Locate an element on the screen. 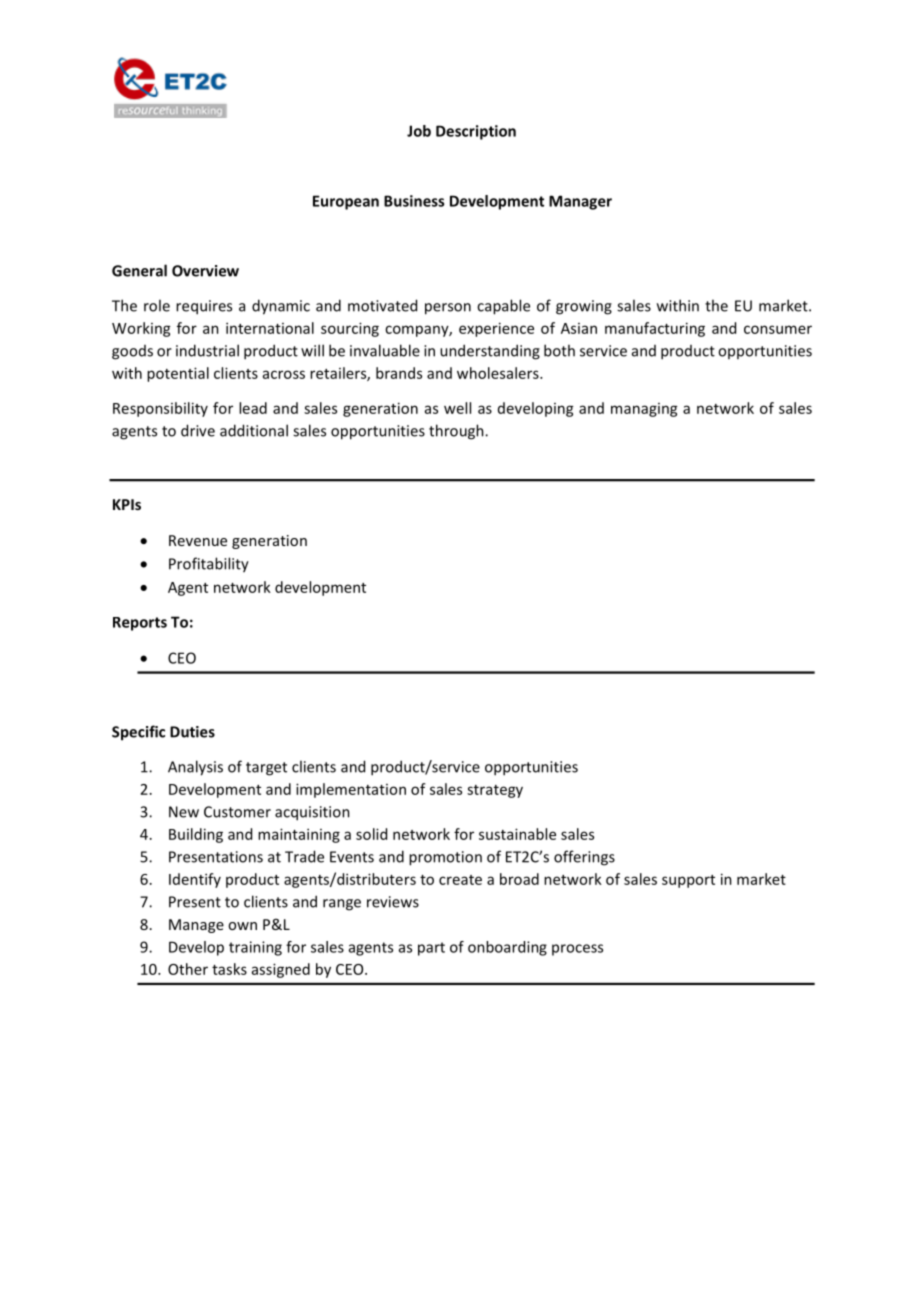 The width and height of the screenshot is (924, 1308). Revenue is located at coordinates (198, 540).
